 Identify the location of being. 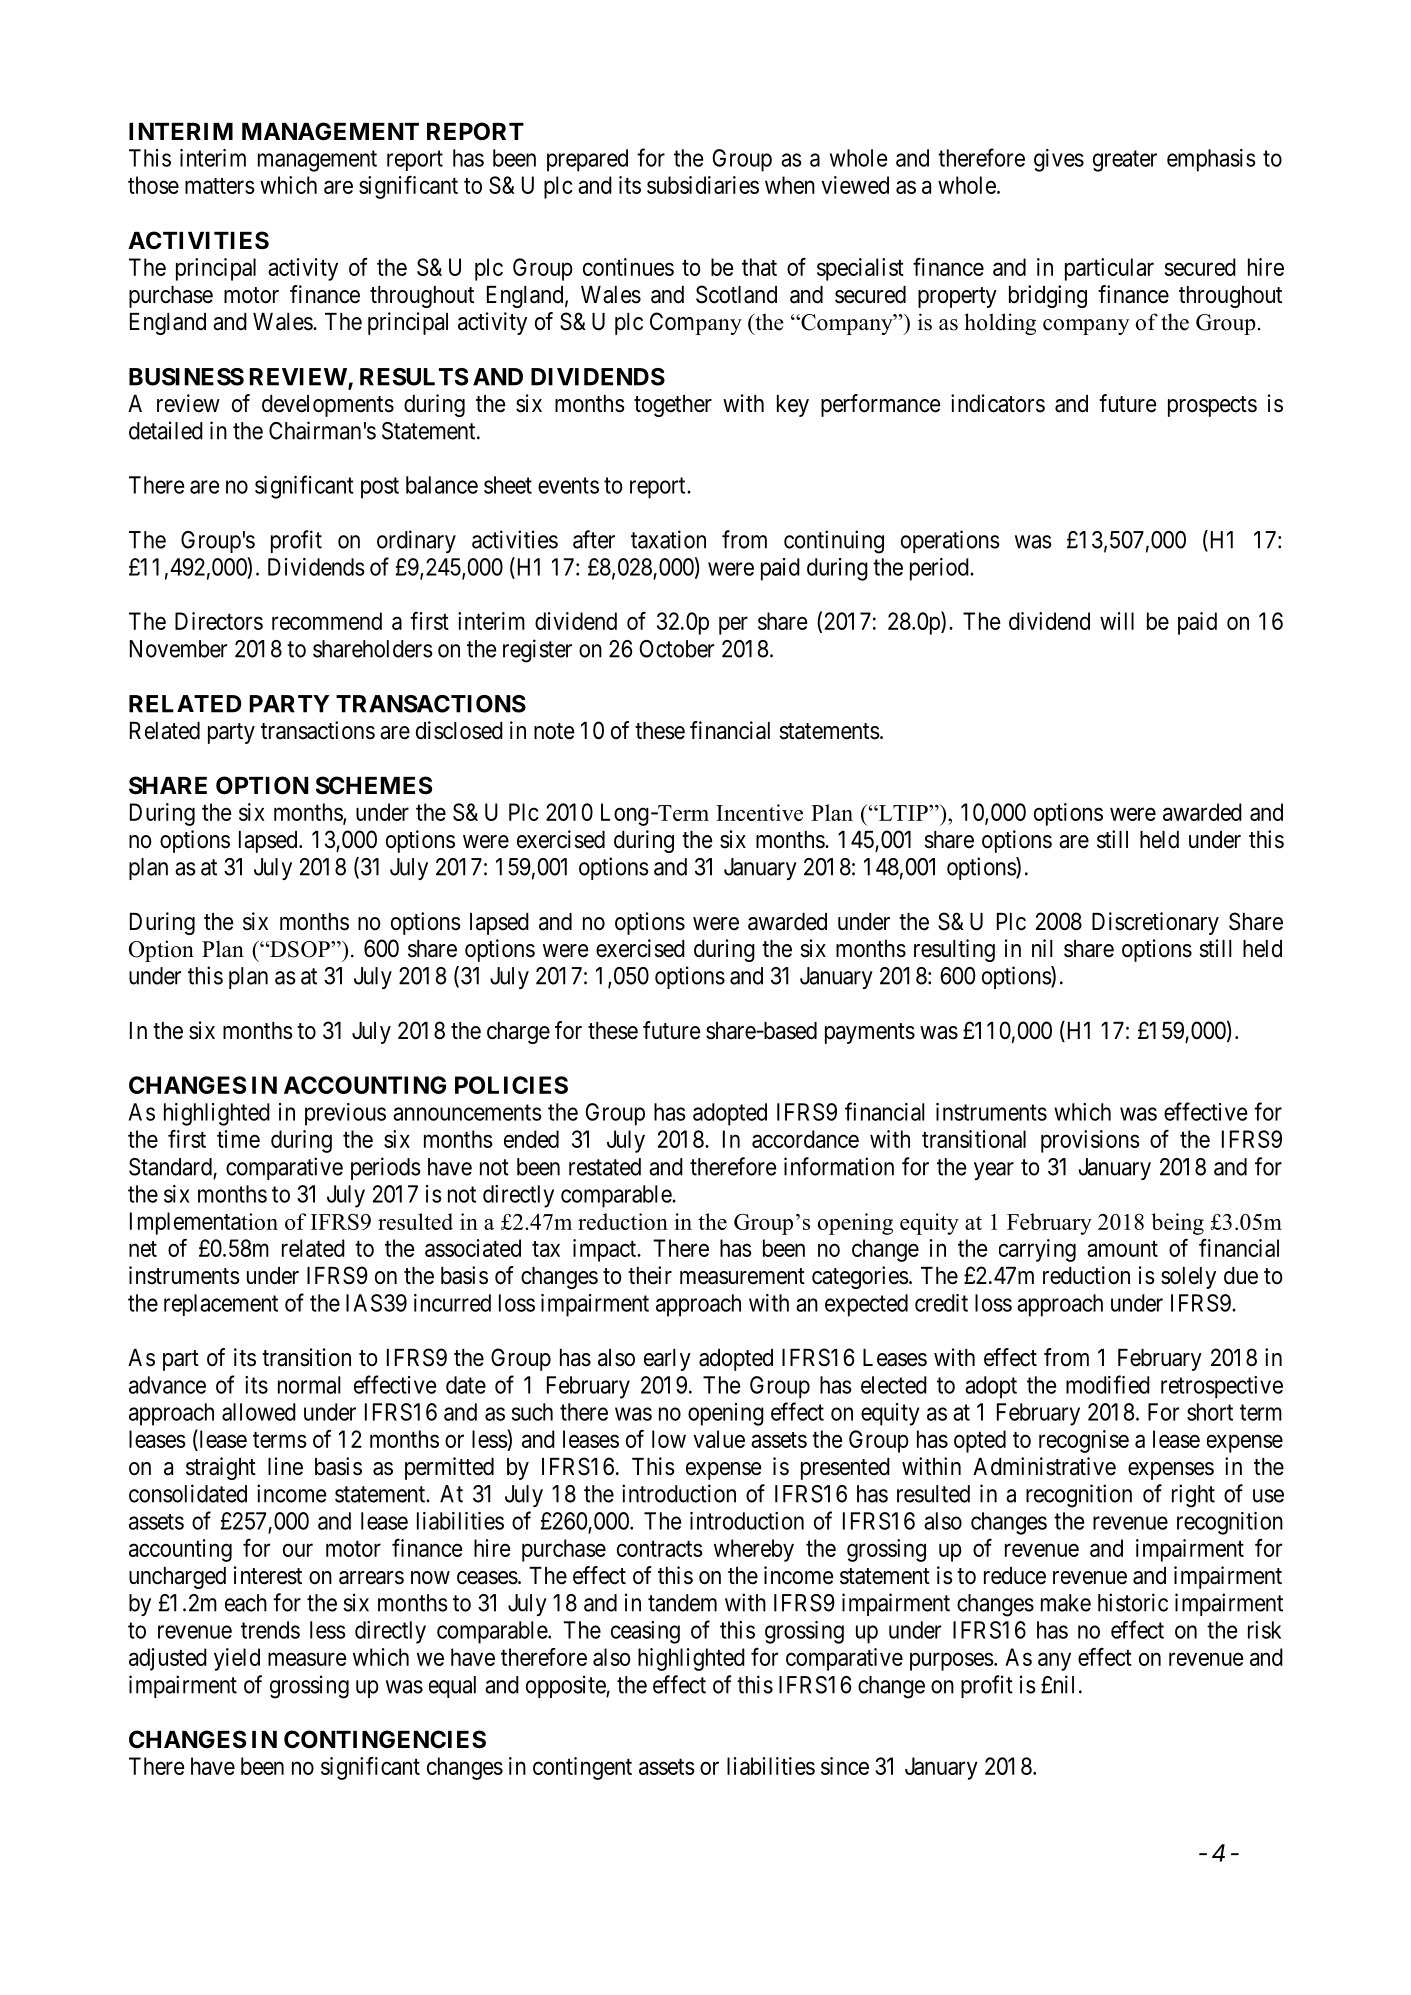
(1177, 1224).
